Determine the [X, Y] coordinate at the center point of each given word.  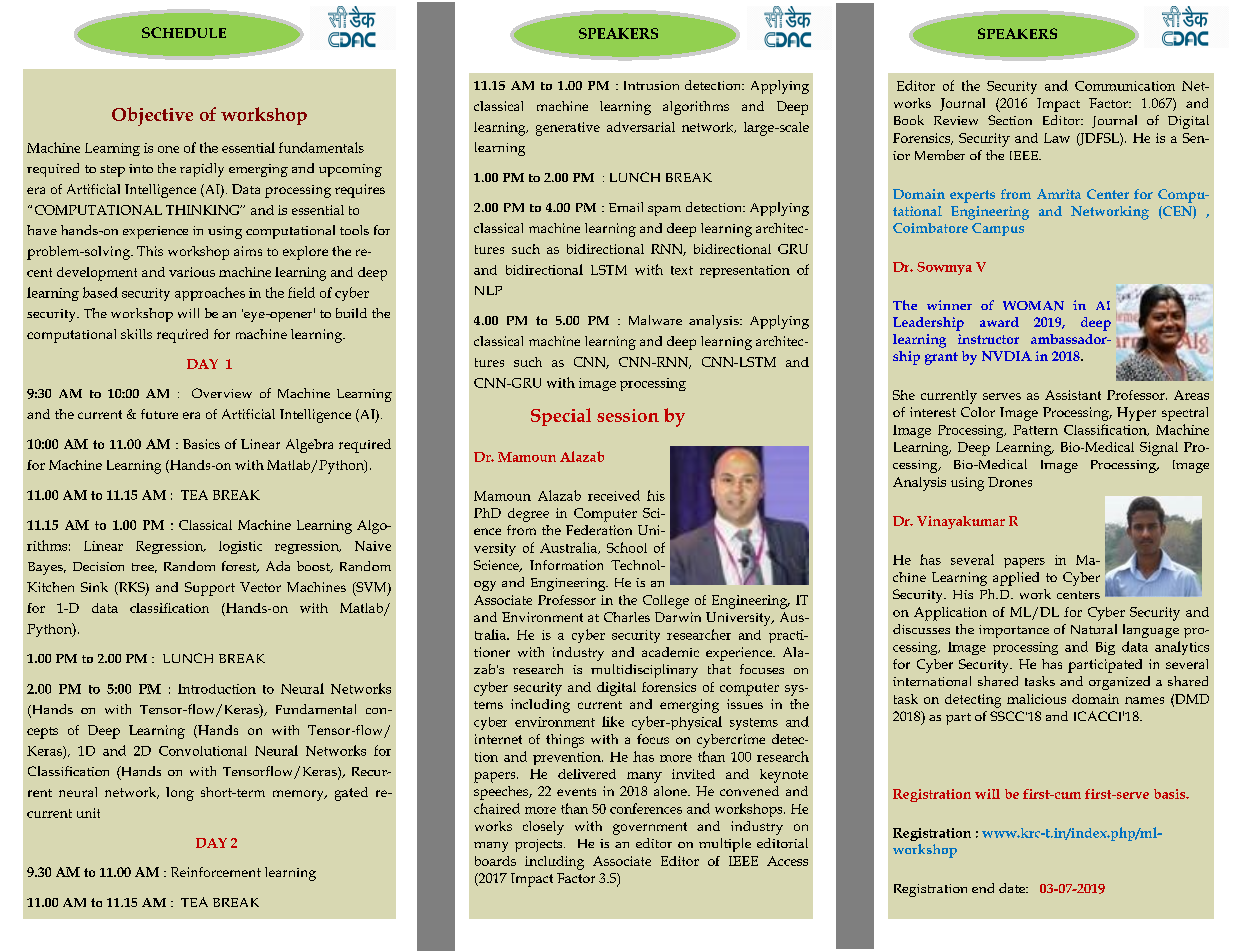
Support [210, 589]
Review [956, 120]
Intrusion [651, 85]
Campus [998, 229]
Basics [201, 444]
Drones [1010, 482]
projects [540, 845]
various [192, 272]
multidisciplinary [644, 671]
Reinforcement [216, 872]
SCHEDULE [184, 32]
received [614, 495]
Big [1105, 648]
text [682, 270]
